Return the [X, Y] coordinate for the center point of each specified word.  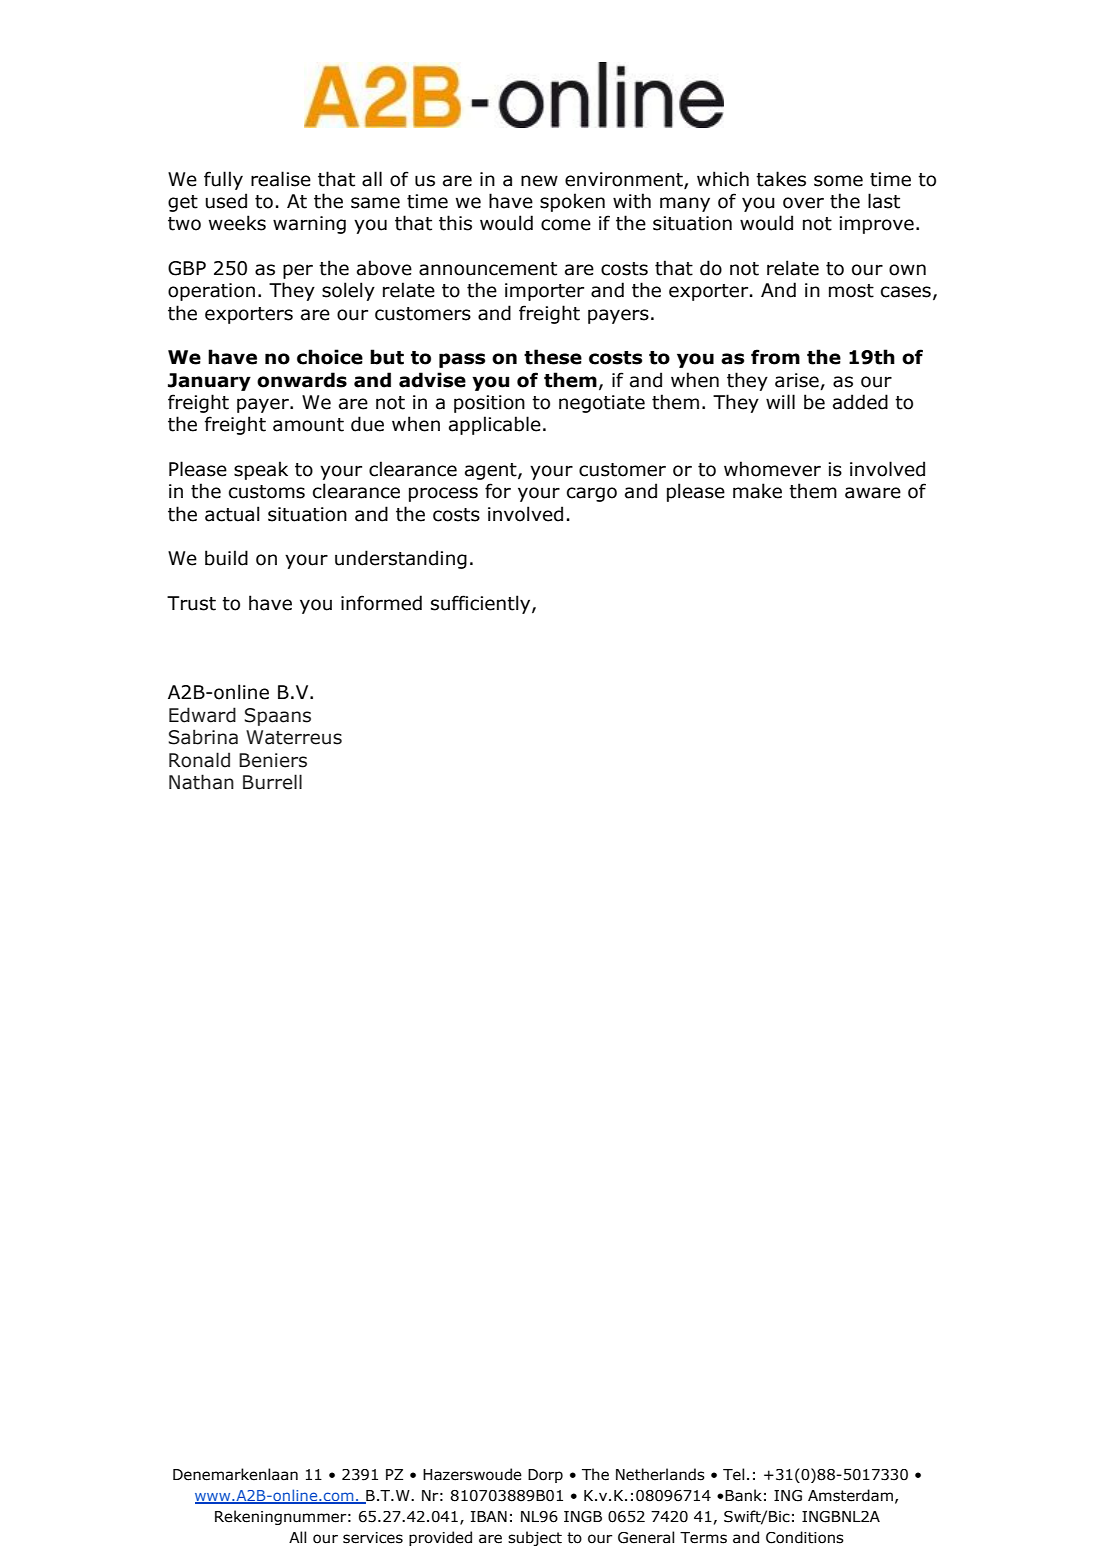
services [373, 1538]
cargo [592, 494]
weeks [237, 223]
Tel [733, 1474]
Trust [191, 603]
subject [535, 1538]
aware [873, 493]
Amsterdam [850, 1495]
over [803, 203]
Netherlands [660, 1474]
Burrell [272, 782]
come [566, 225]
